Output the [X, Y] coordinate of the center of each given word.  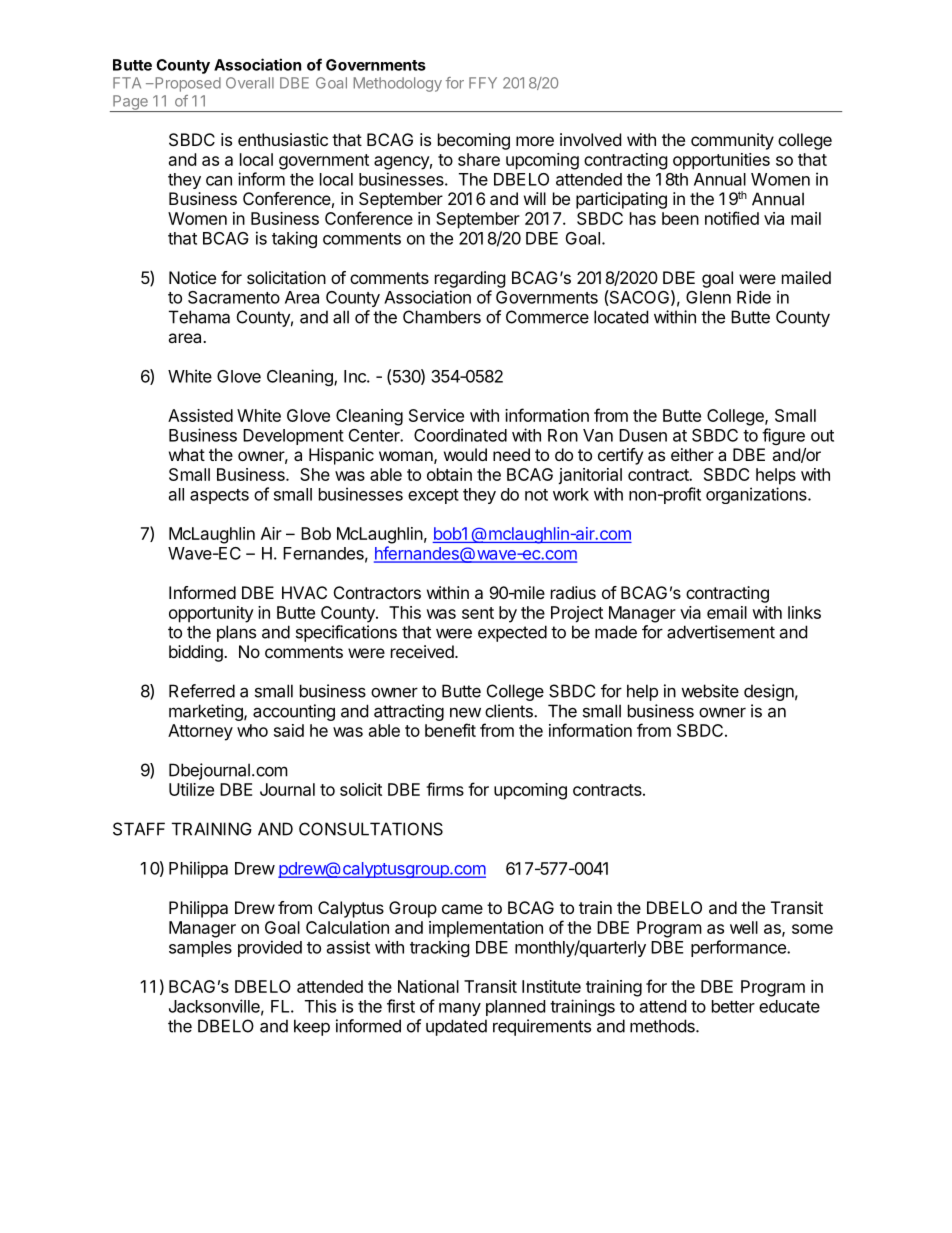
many [460, 1009]
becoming [474, 141]
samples [200, 949]
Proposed [187, 84]
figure [783, 436]
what [187, 454]
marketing [207, 712]
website [710, 691]
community [732, 141]
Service [436, 415]
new [465, 712]
